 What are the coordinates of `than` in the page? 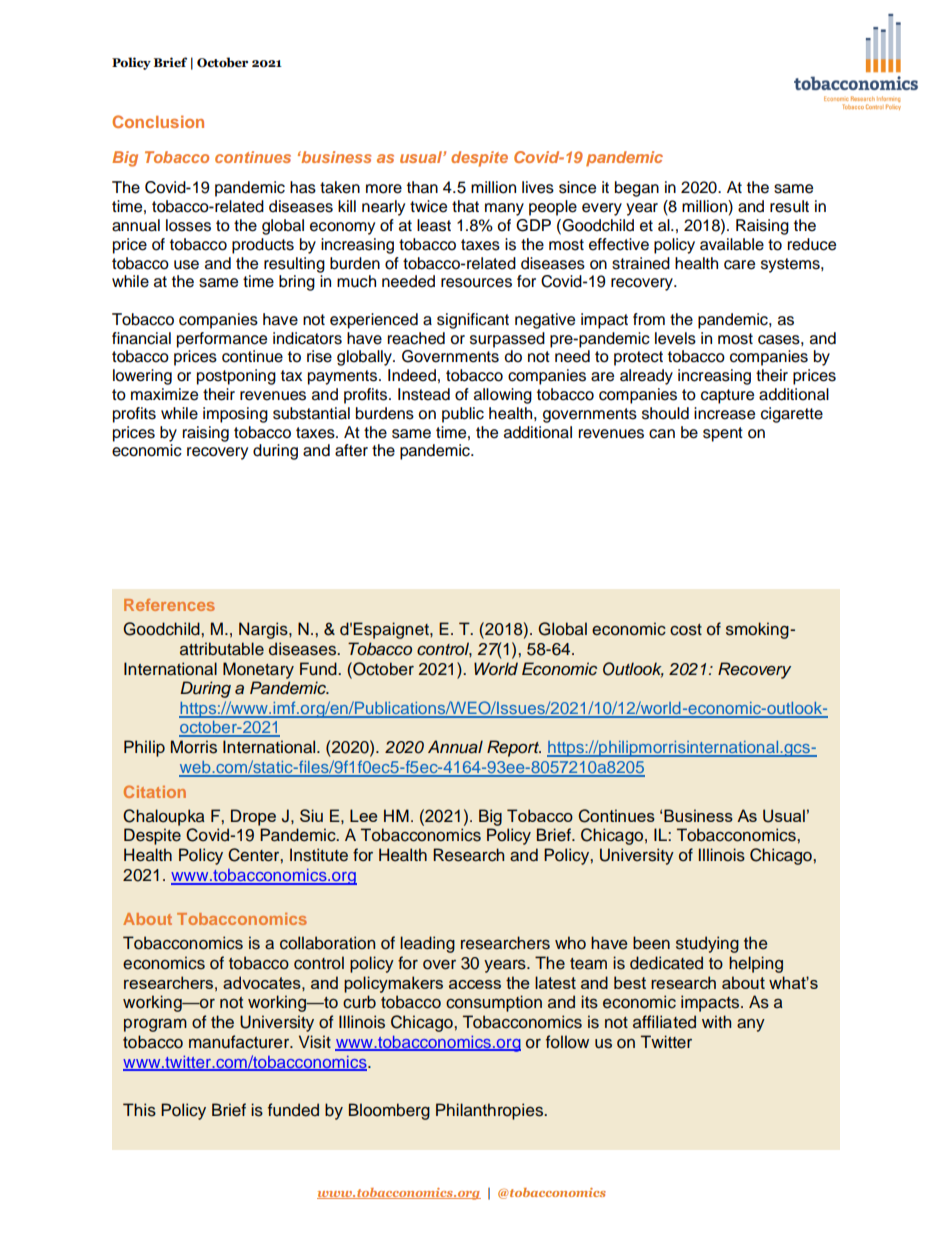 It's located at (422, 187).
